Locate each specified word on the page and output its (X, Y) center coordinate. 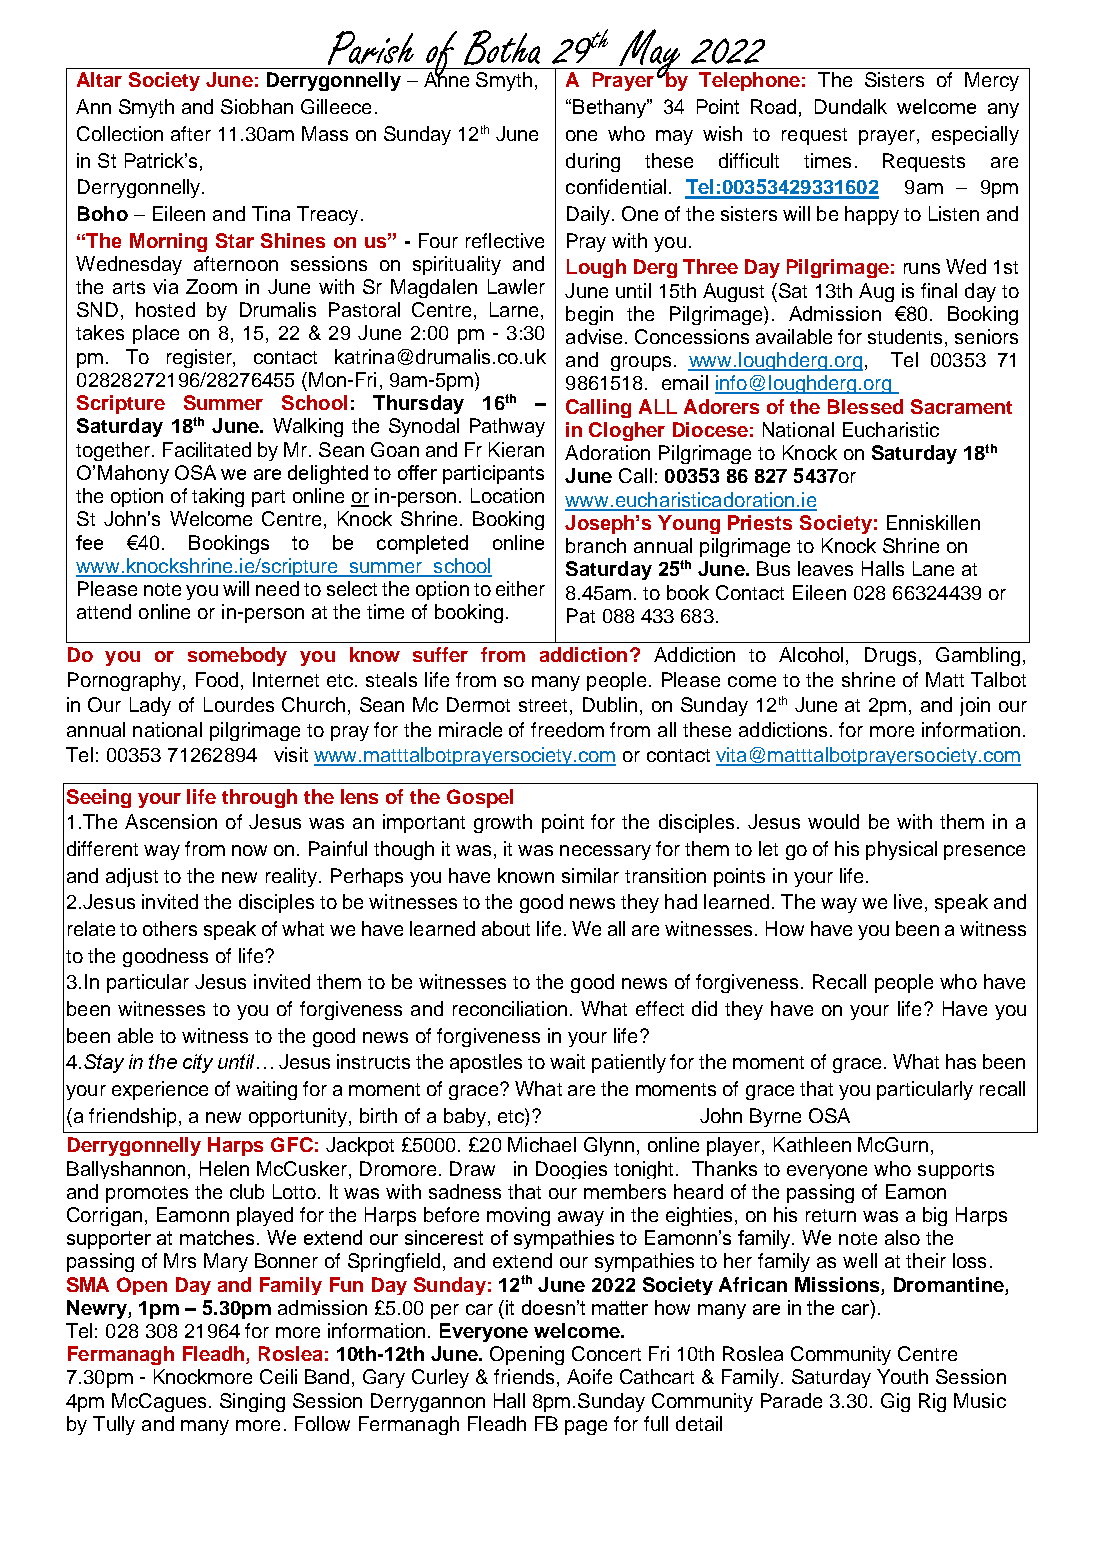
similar (590, 875)
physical (901, 850)
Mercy (992, 81)
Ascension (171, 821)
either (520, 588)
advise (596, 336)
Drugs (890, 656)
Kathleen (812, 1144)
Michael (542, 1144)
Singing (252, 1402)
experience (160, 1090)
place (156, 334)
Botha (502, 47)
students (907, 338)
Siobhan (257, 106)
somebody (237, 656)
